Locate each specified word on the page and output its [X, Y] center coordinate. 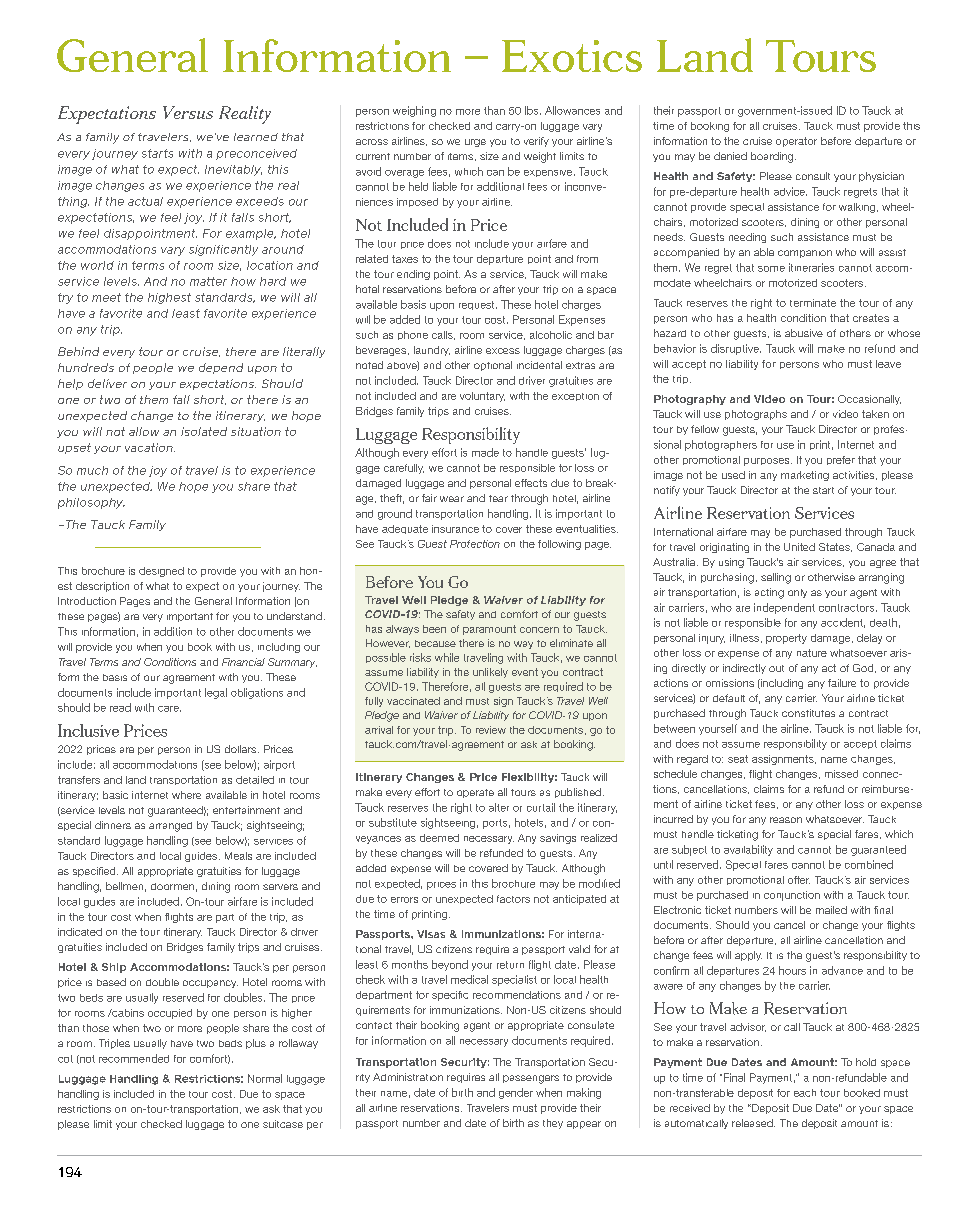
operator [796, 142]
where [186, 795]
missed [841, 774]
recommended [134, 1058]
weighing [414, 111]
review [491, 730]
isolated [204, 431]
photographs [756, 415]
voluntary [482, 397]
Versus [188, 112]
